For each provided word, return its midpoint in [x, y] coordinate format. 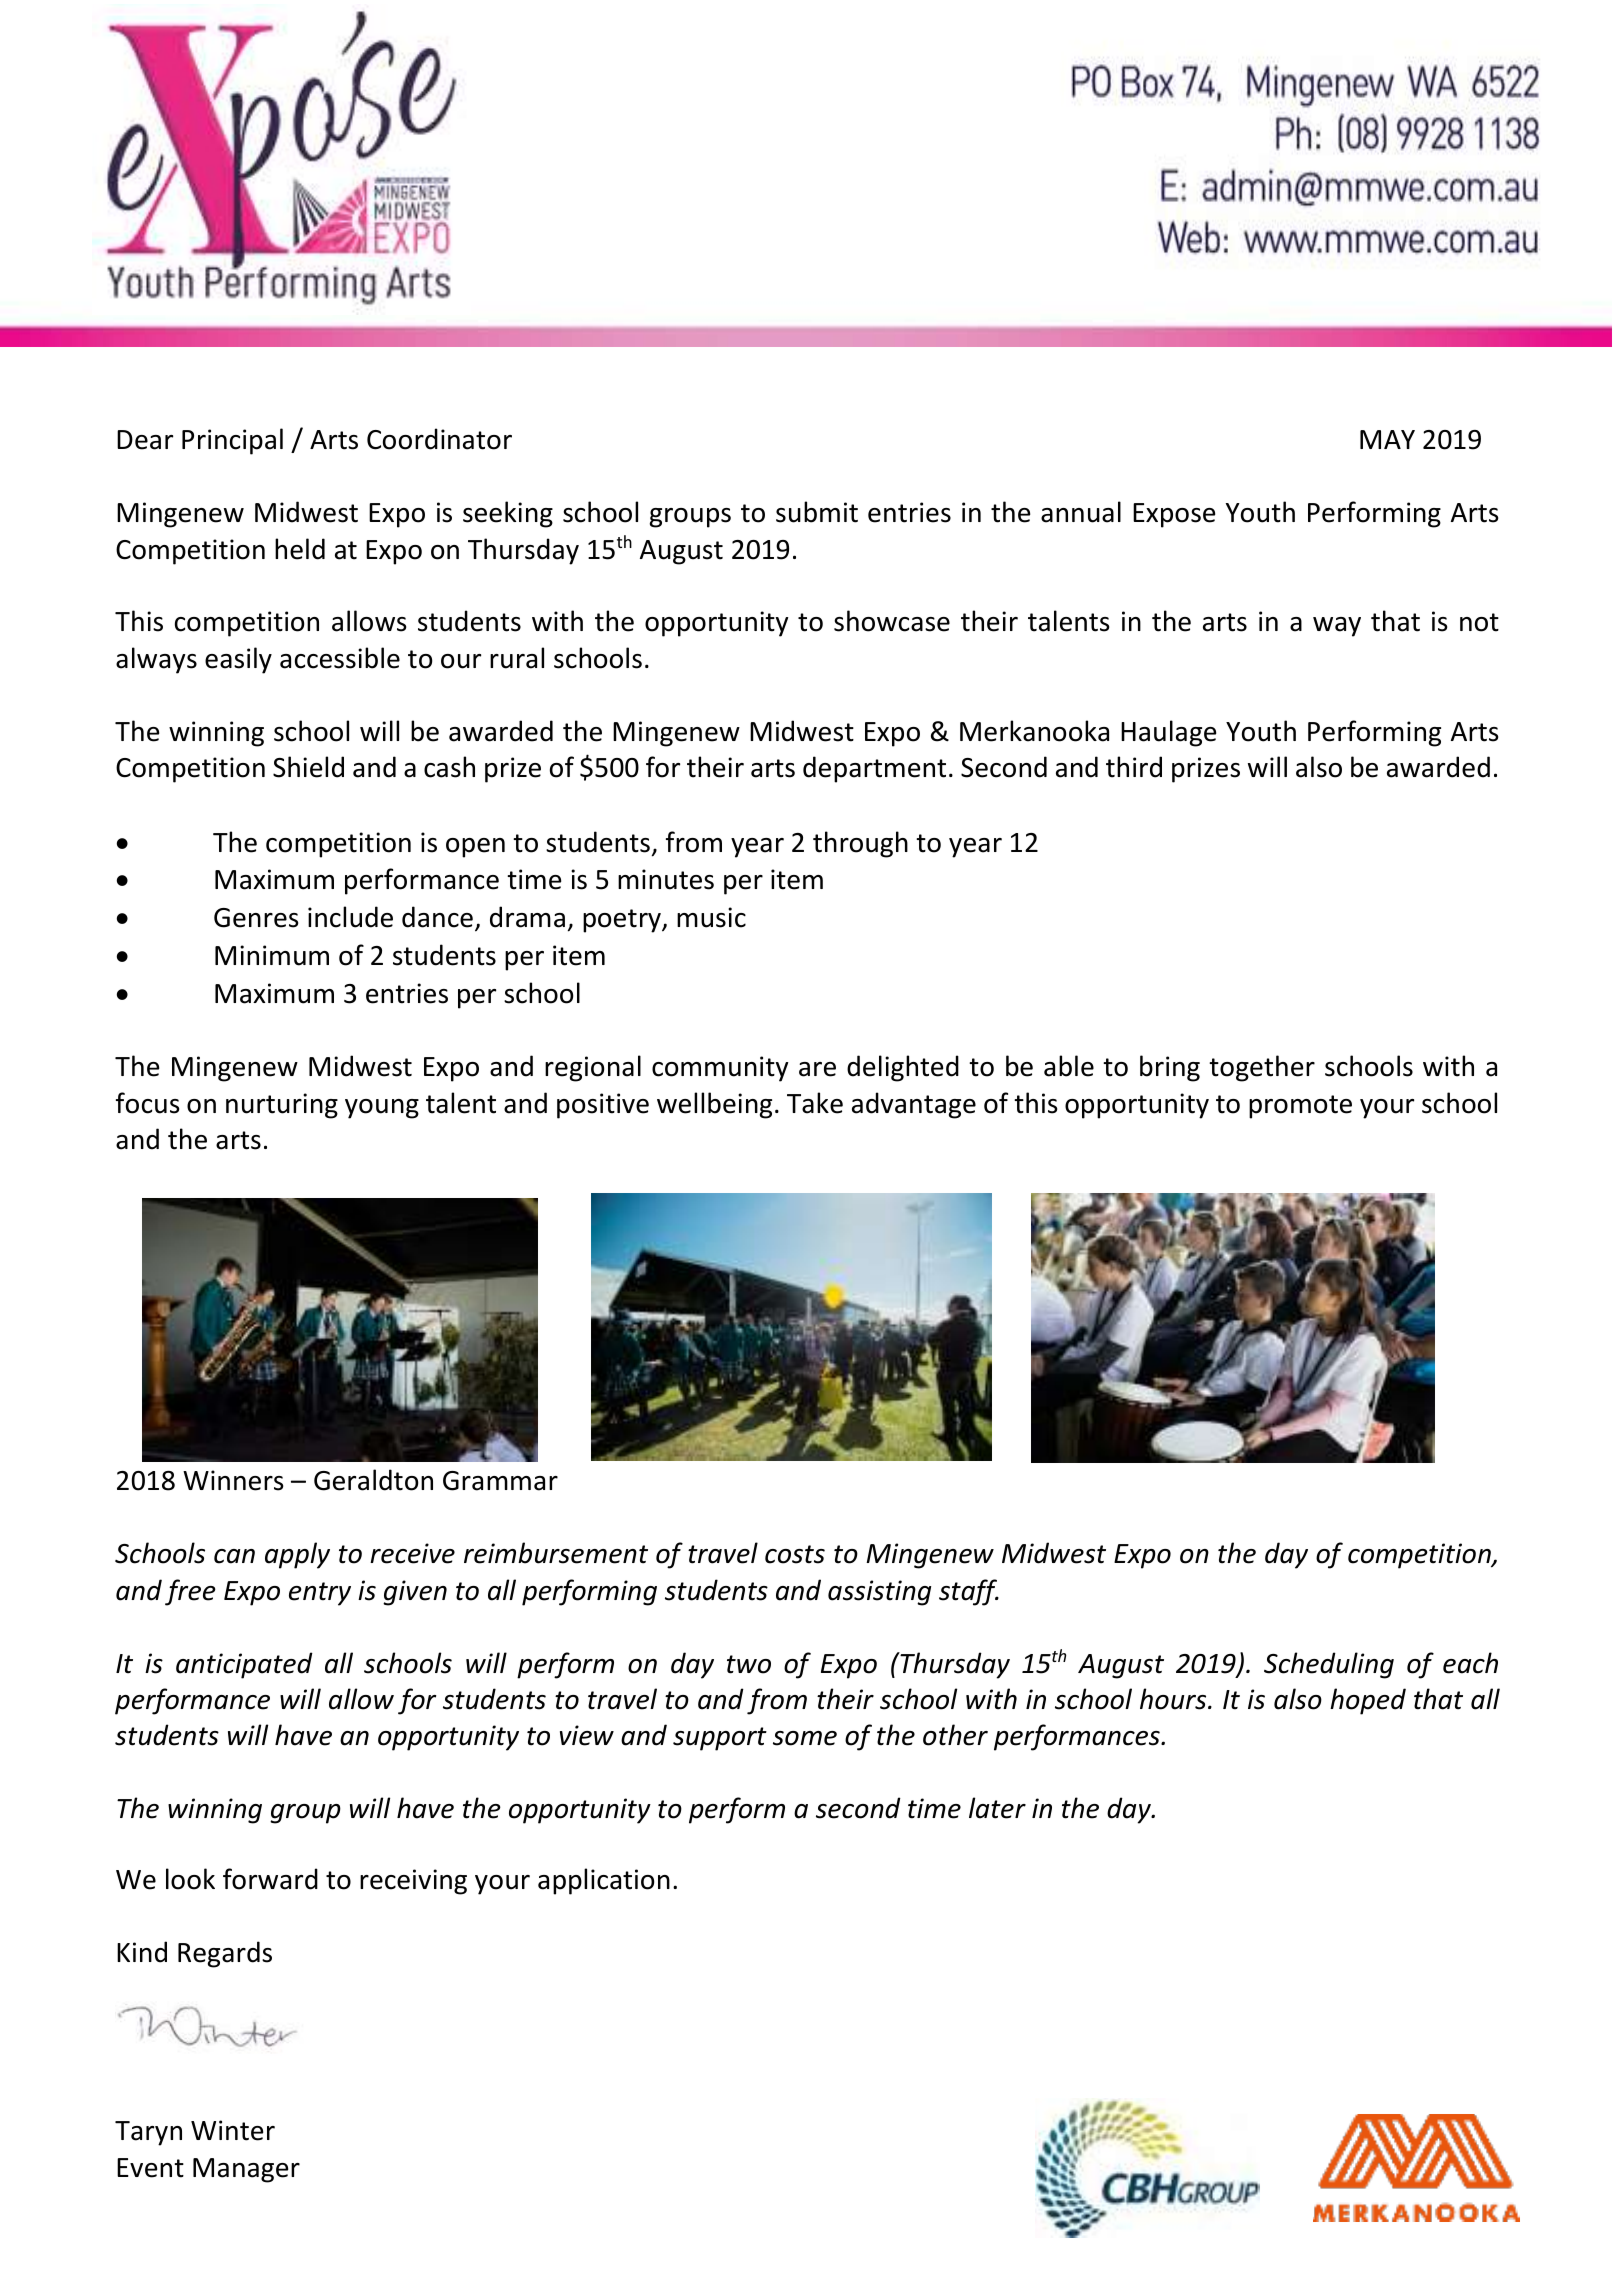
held [300, 549]
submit [817, 512]
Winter [233, 2130]
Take [815, 1103]
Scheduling [1329, 1665]
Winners [233, 1480]
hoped [1368, 1701]
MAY [1387, 439]
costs [795, 1554]
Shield [308, 767]
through [860, 844]
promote [1300, 1107]
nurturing [282, 1106]
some [805, 1738]
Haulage [1168, 733]
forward [270, 1879]
